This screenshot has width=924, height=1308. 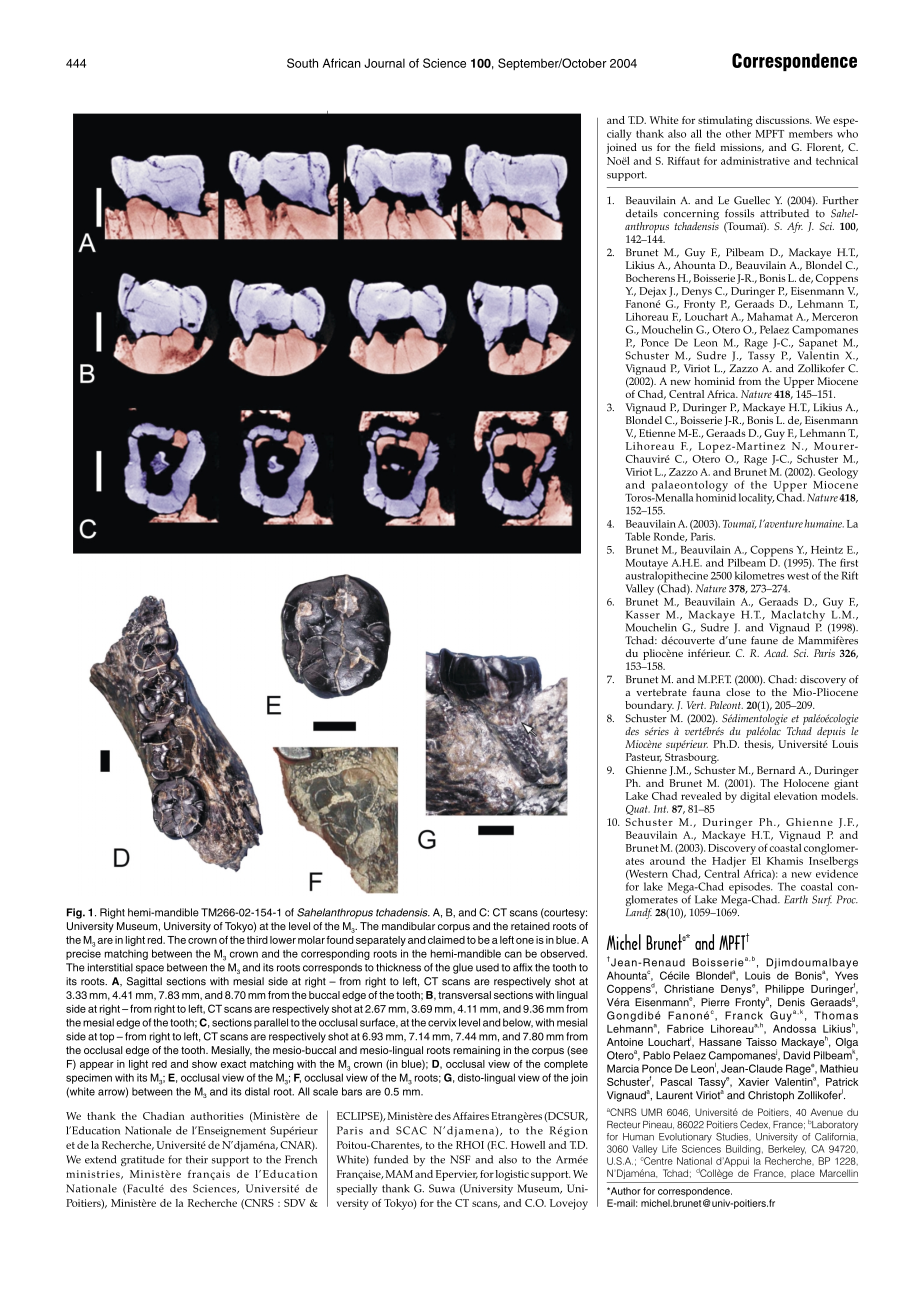 What do you see at coordinates (302, 63) in the screenshot?
I see `South` at bounding box center [302, 63].
